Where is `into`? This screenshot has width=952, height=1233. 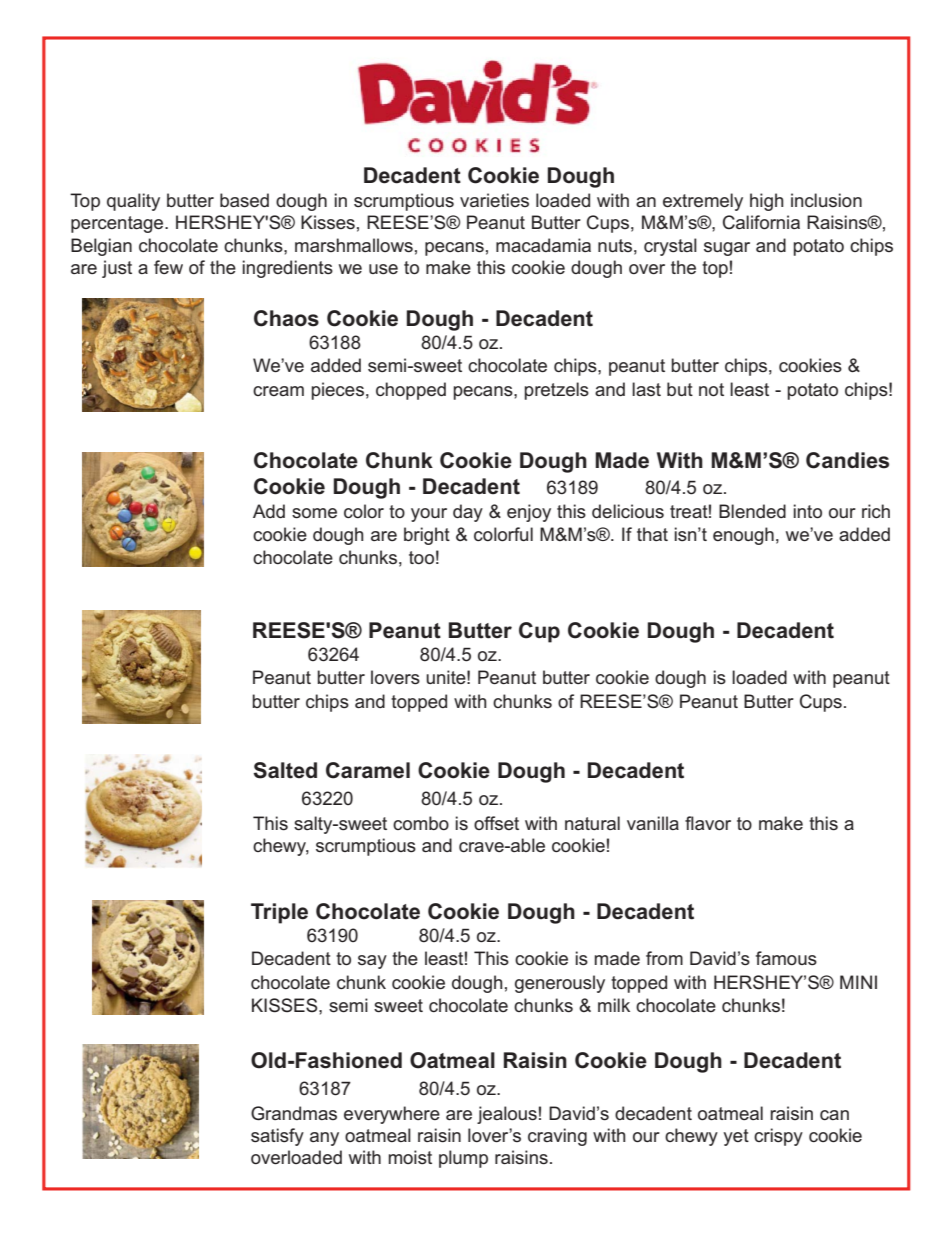 into is located at coordinates (807, 511).
